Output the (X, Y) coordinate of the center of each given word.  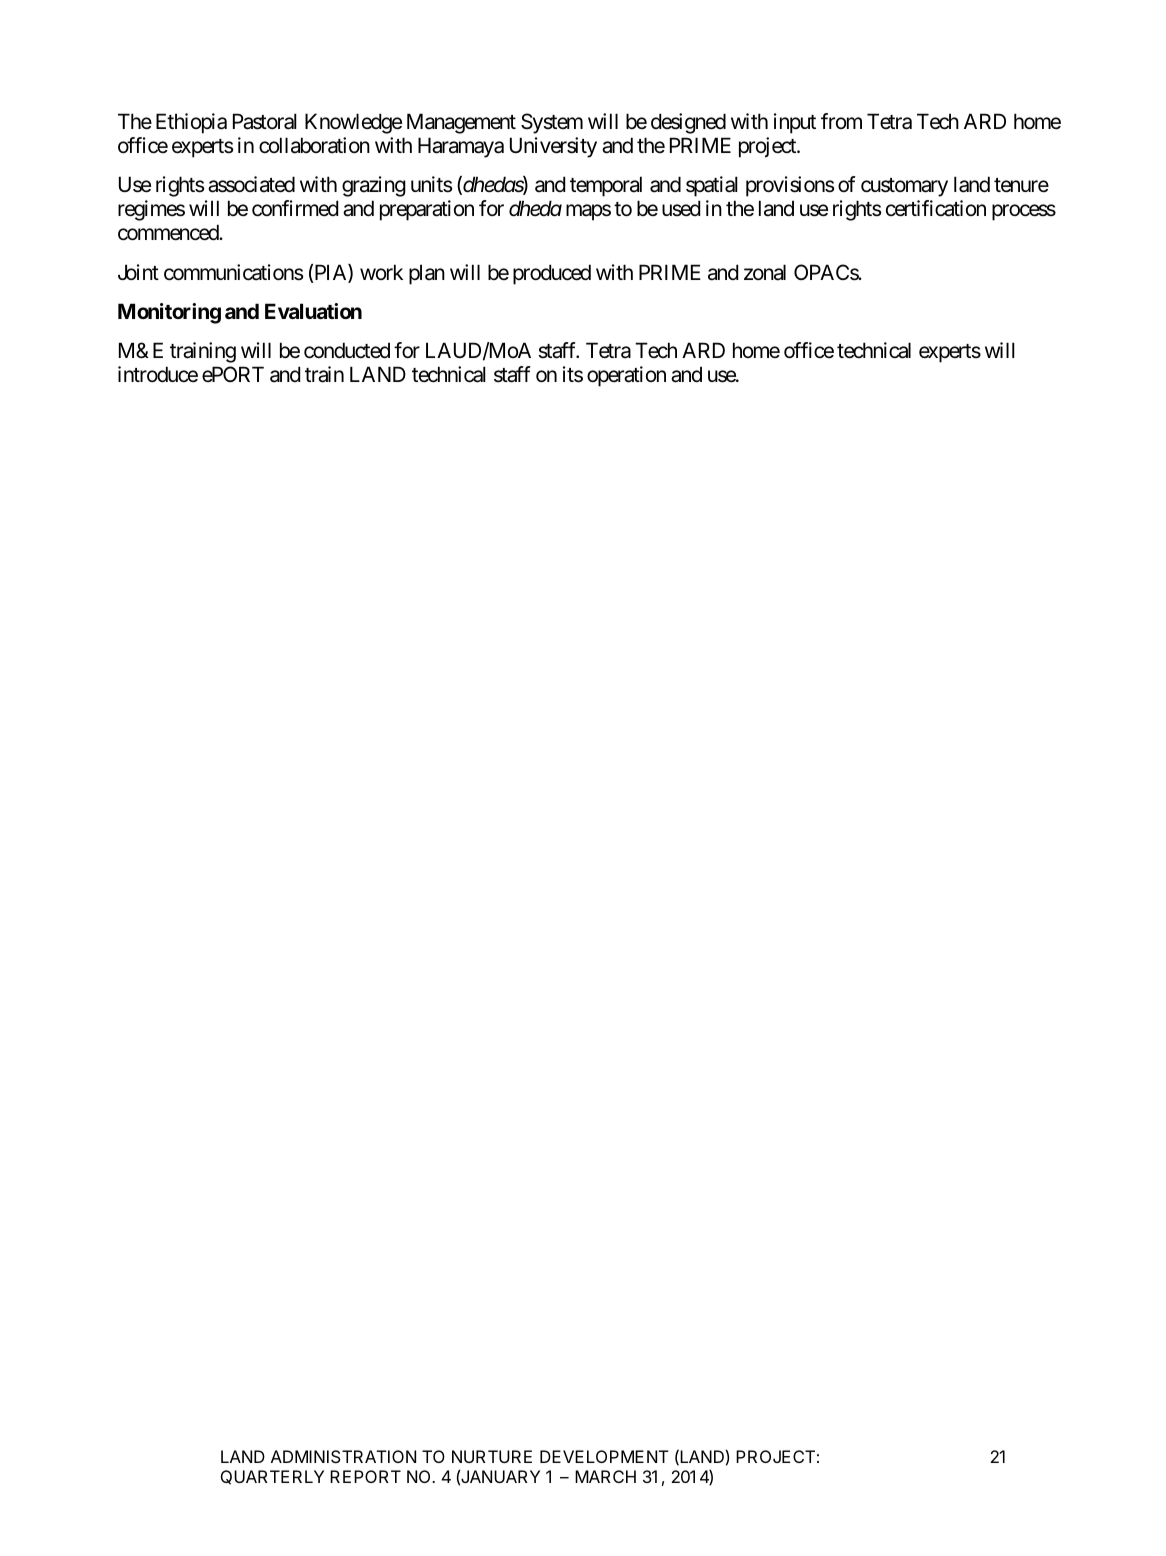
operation (626, 376)
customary (904, 187)
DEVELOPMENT (604, 1456)
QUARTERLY (272, 1477)
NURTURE (492, 1456)
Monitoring (169, 313)
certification (936, 208)
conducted (347, 350)
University (553, 147)
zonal (765, 272)
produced (552, 274)
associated (251, 184)
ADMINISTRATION (343, 1456)
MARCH (605, 1476)
